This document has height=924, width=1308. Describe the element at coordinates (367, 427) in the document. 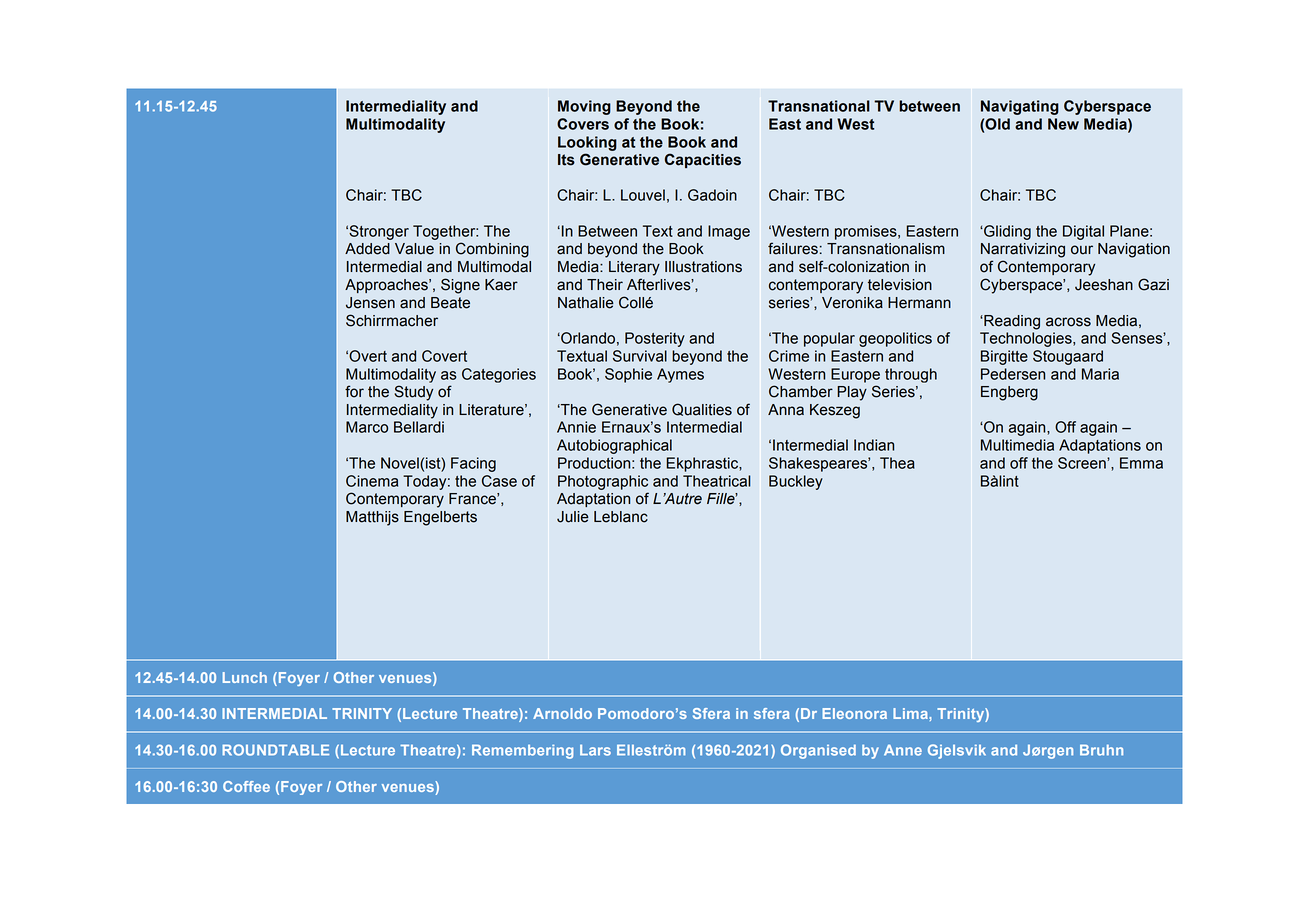

I see `Marco` at that location.
